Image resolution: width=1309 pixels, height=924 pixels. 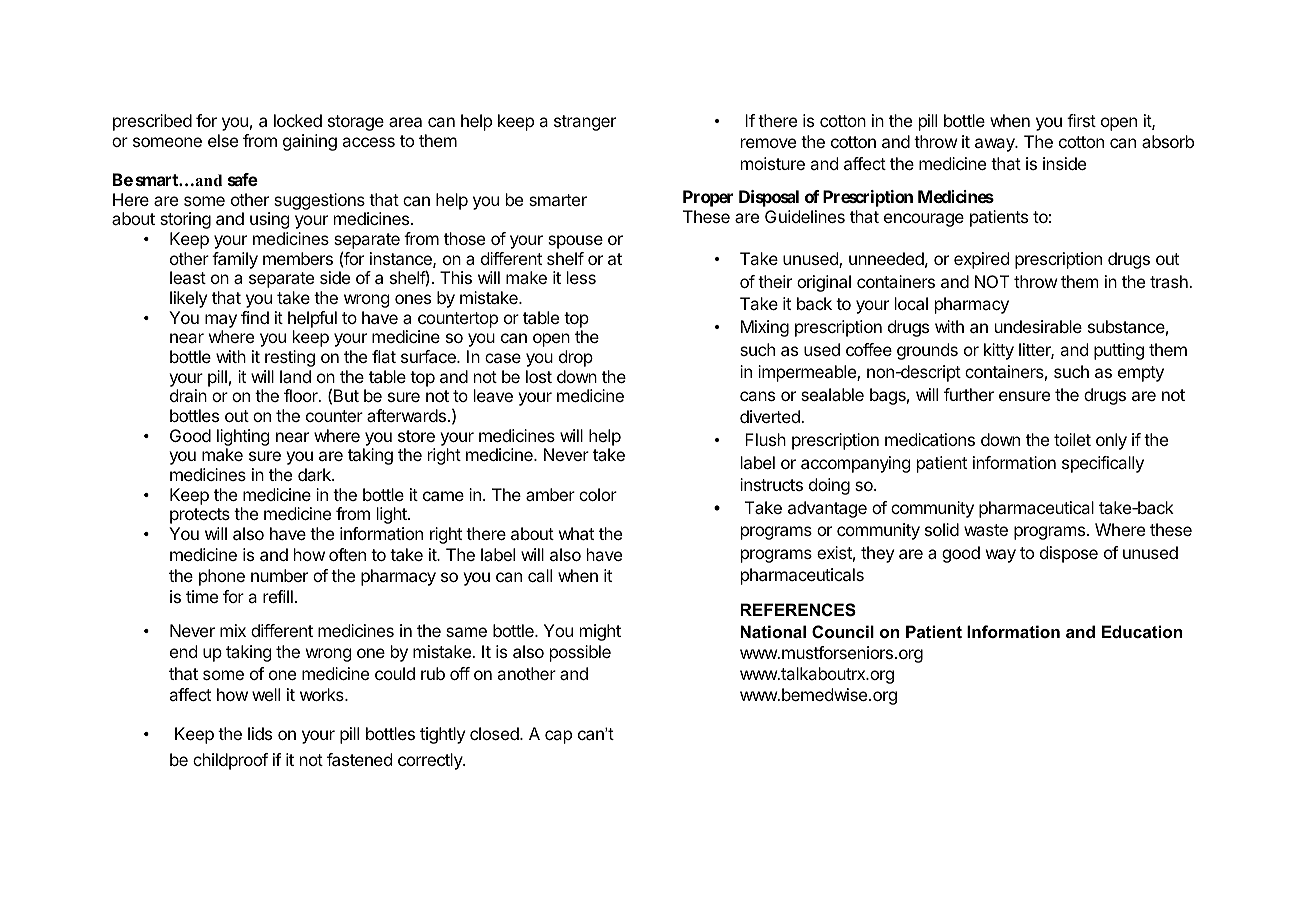 What do you see at coordinates (260, 733) in the screenshot?
I see `lids` at bounding box center [260, 733].
